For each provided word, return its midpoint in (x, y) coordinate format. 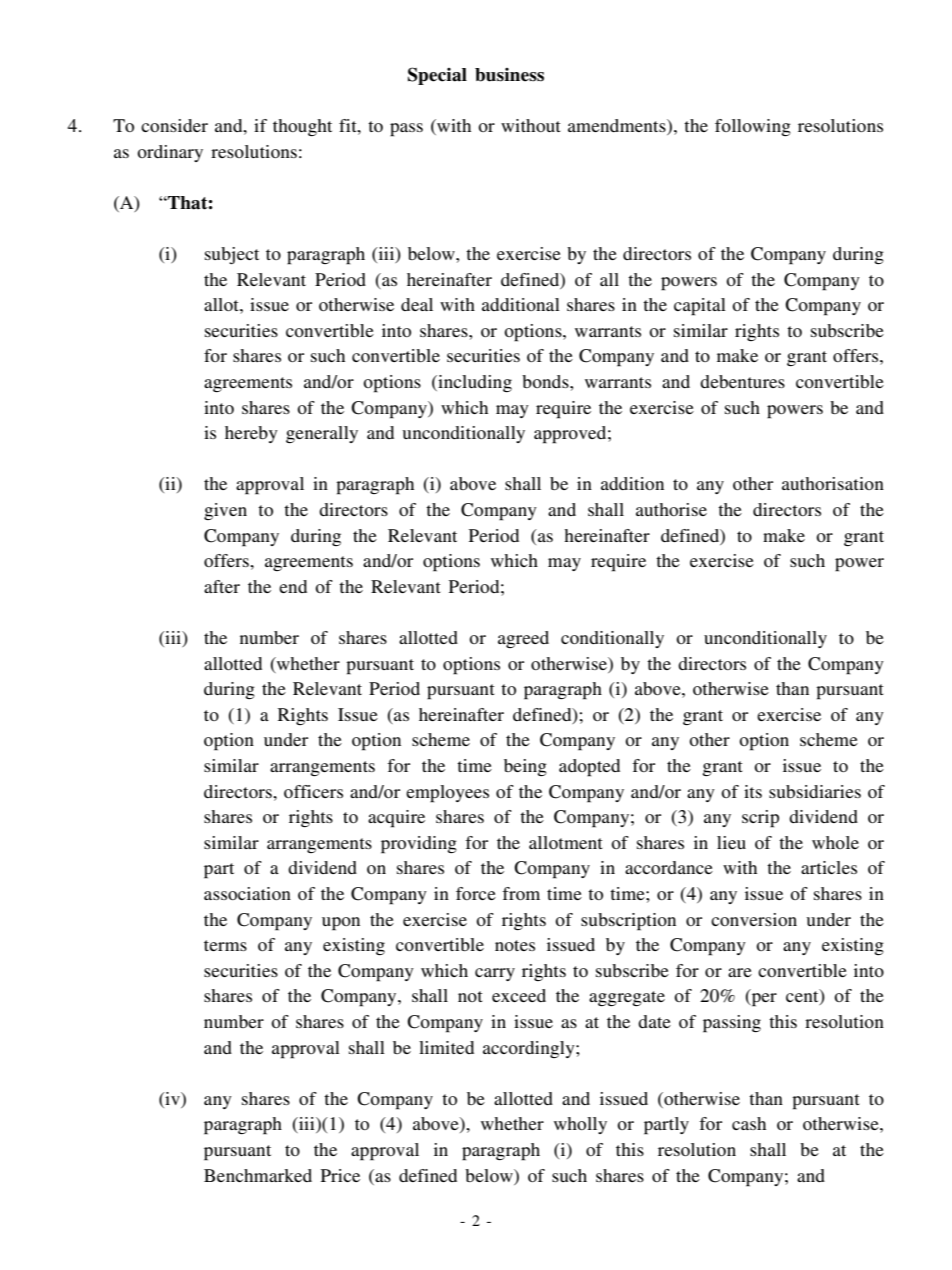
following (753, 127)
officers (313, 791)
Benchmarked (258, 1175)
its (753, 791)
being (525, 767)
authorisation (833, 483)
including (474, 383)
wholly (580, 1125)
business (509, 75)
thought (302, 127)
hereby (251, 434)
